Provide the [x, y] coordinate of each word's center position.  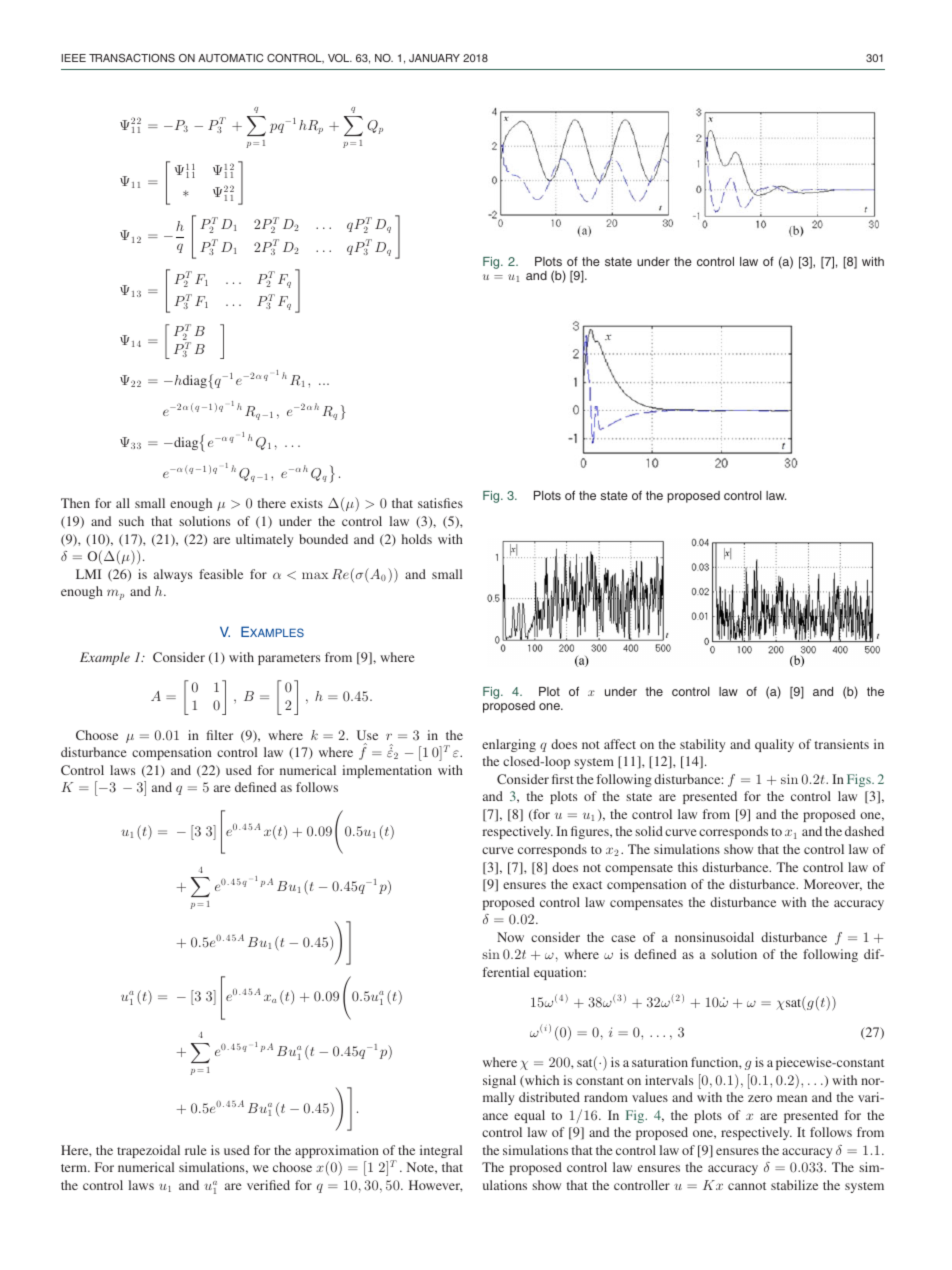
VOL [340, 58]
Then [75, 503]
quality [774, 745]
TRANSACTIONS [132, 58]
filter [219, 735]
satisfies [440, 503]
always [173, 575]
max [315, 575]
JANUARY [434, 58]
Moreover [833, 885]
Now [510, 937]
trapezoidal [148, 1151]
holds [417, 539]
